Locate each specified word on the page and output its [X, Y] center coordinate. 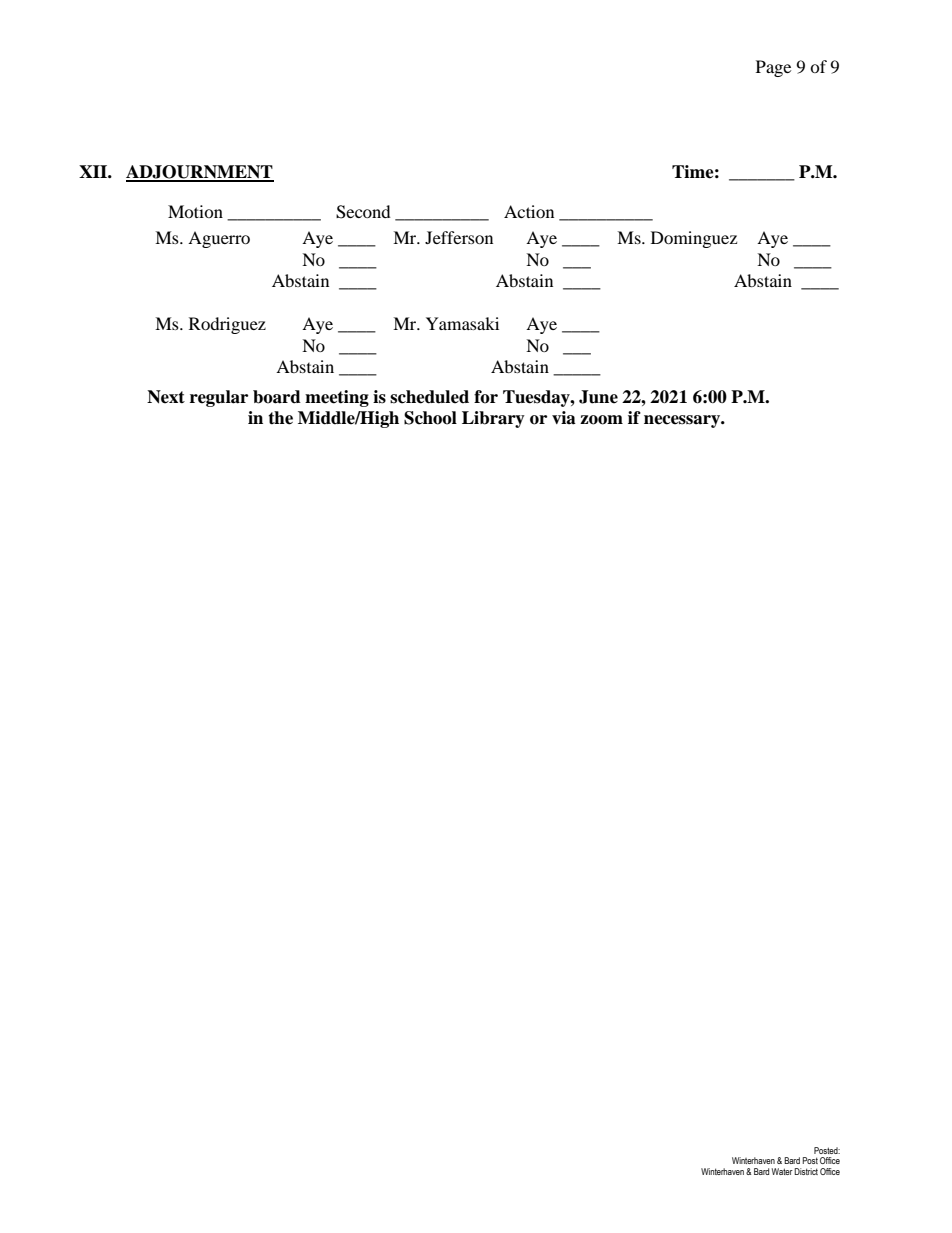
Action [529, 211]
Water [782, 1171]
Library [493, 419]
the [280, 418]
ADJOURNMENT [200, 173]
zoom [601, 420]
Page [773, 68]
